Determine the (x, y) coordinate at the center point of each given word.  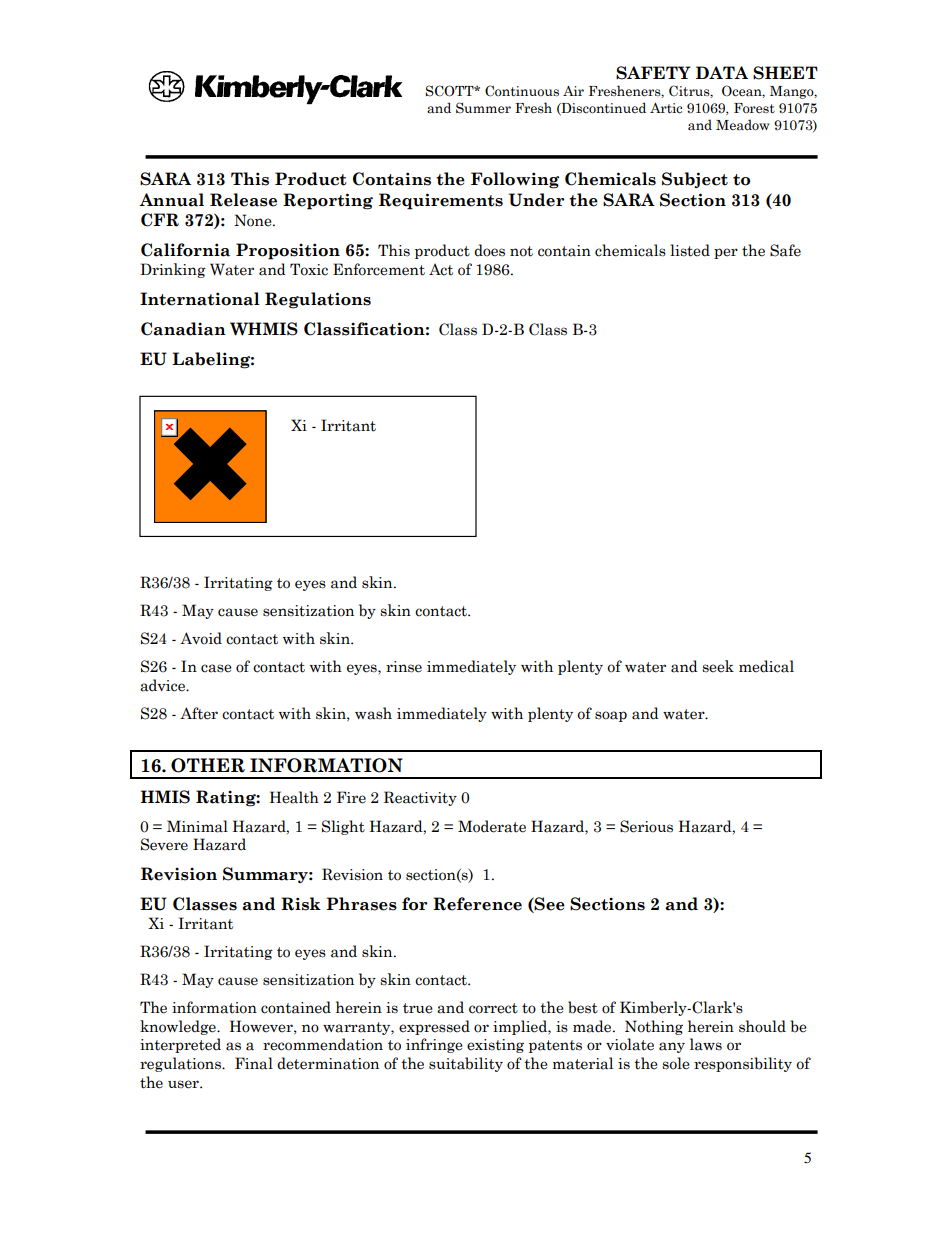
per (726, 253)
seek (718, 666)
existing (495, 1046)
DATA (722, 72)
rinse (404, 667)
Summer (483, 108)
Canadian (183, 329)
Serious (646, 826)
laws (706, 1044)
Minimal (197, 826)
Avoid (201, 638)
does (489, 250)
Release (243, 200)
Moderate (492, 826)
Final (254, 1063)
